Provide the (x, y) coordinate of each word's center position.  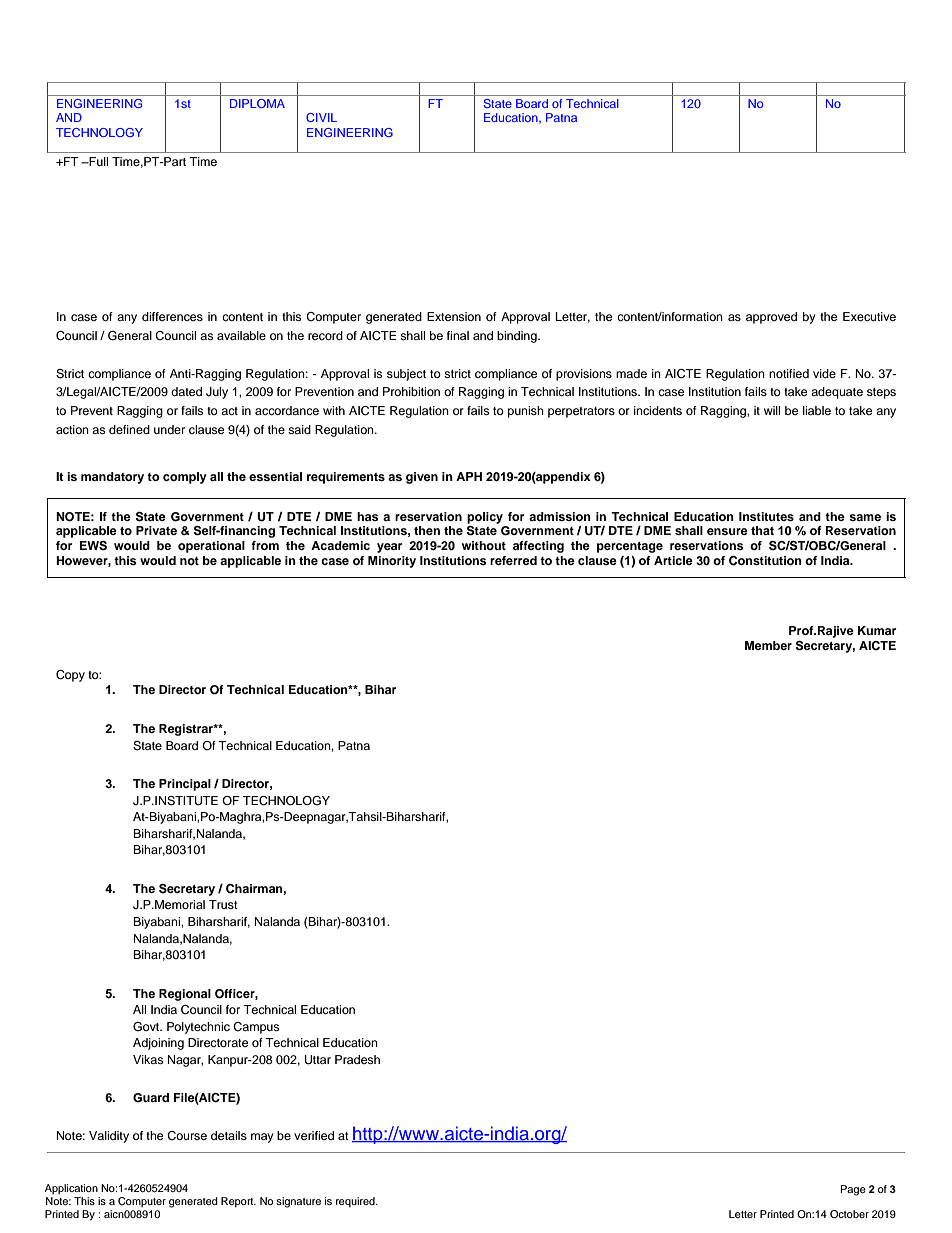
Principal (185, 785)
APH (469, 476)
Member (768, 645)
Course (187, 1136)
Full (97, 161)
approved (771, 318)
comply (185, 478)
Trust (223, 904)
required (356, 1202)
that (762, 530)
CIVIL (321, 117)
